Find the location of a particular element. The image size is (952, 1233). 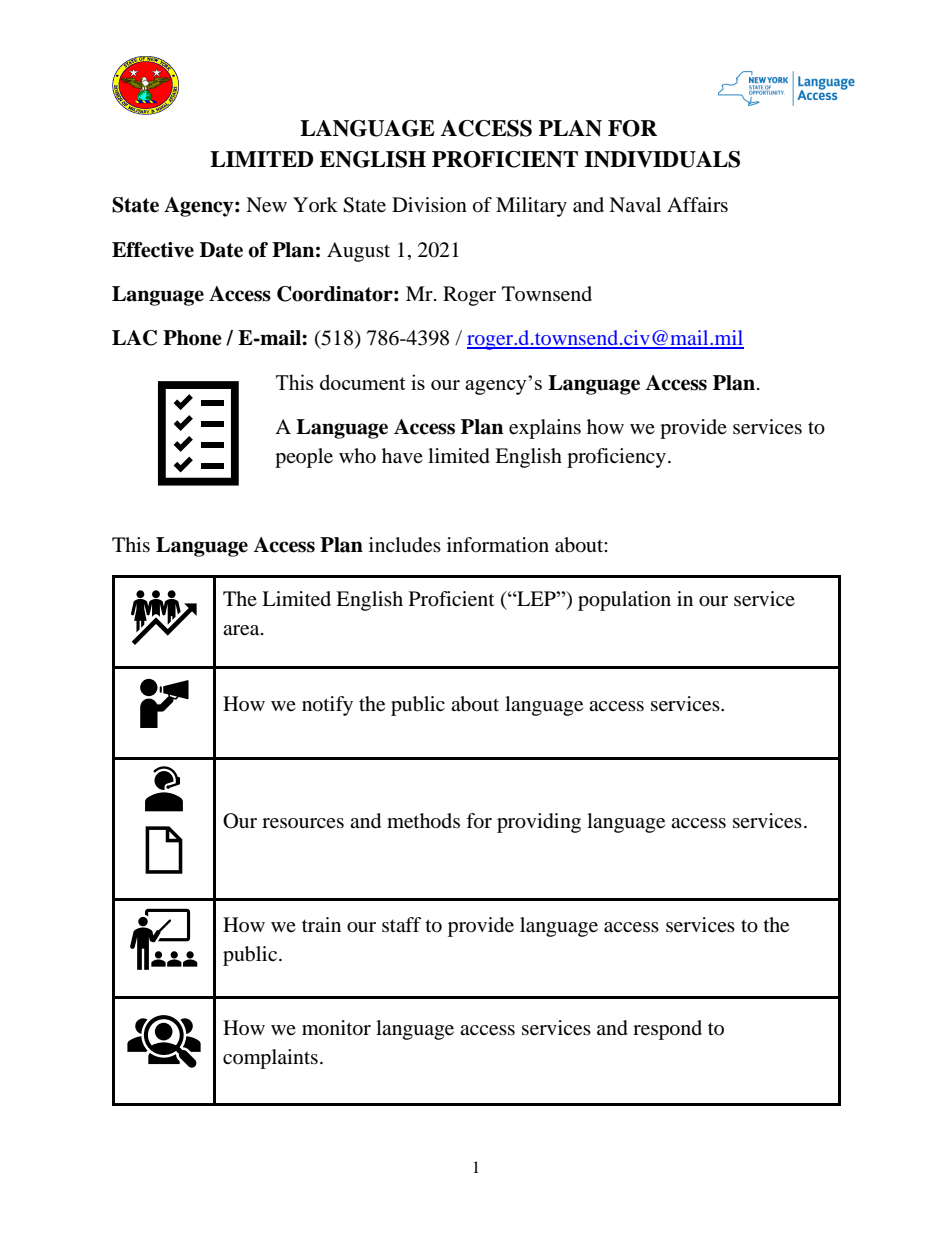

Division is located at coordinates (429, 205).
